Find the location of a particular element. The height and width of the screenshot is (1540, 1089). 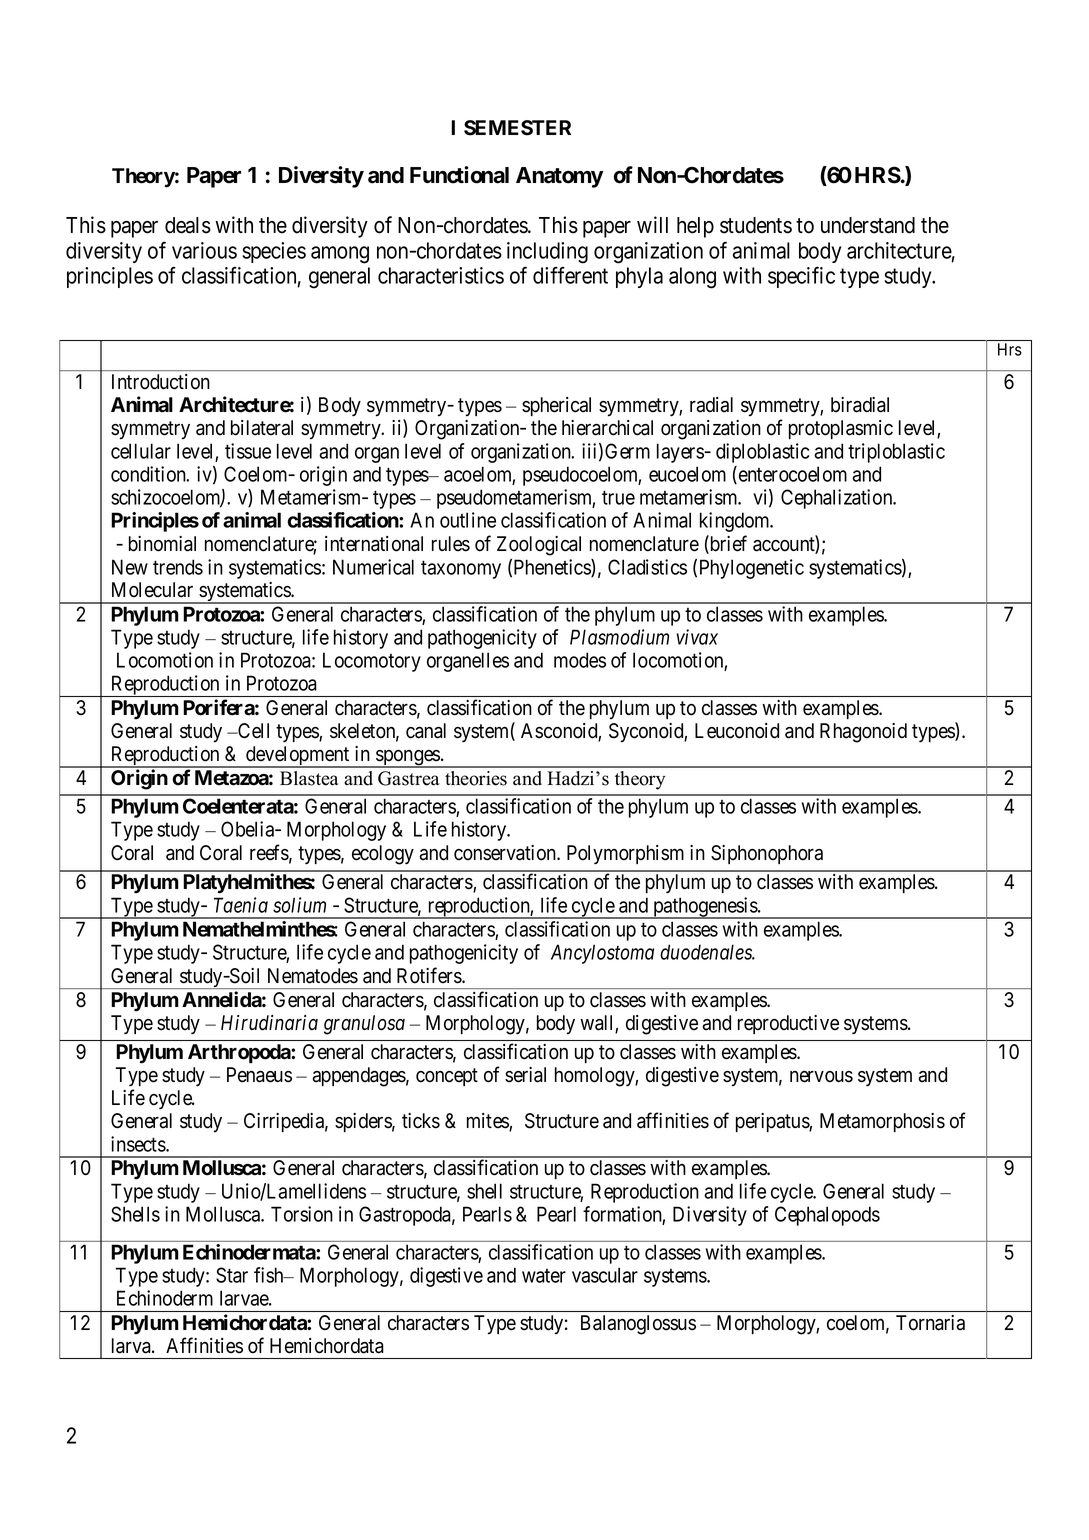

binomial is located at coordinates (162, 544).
